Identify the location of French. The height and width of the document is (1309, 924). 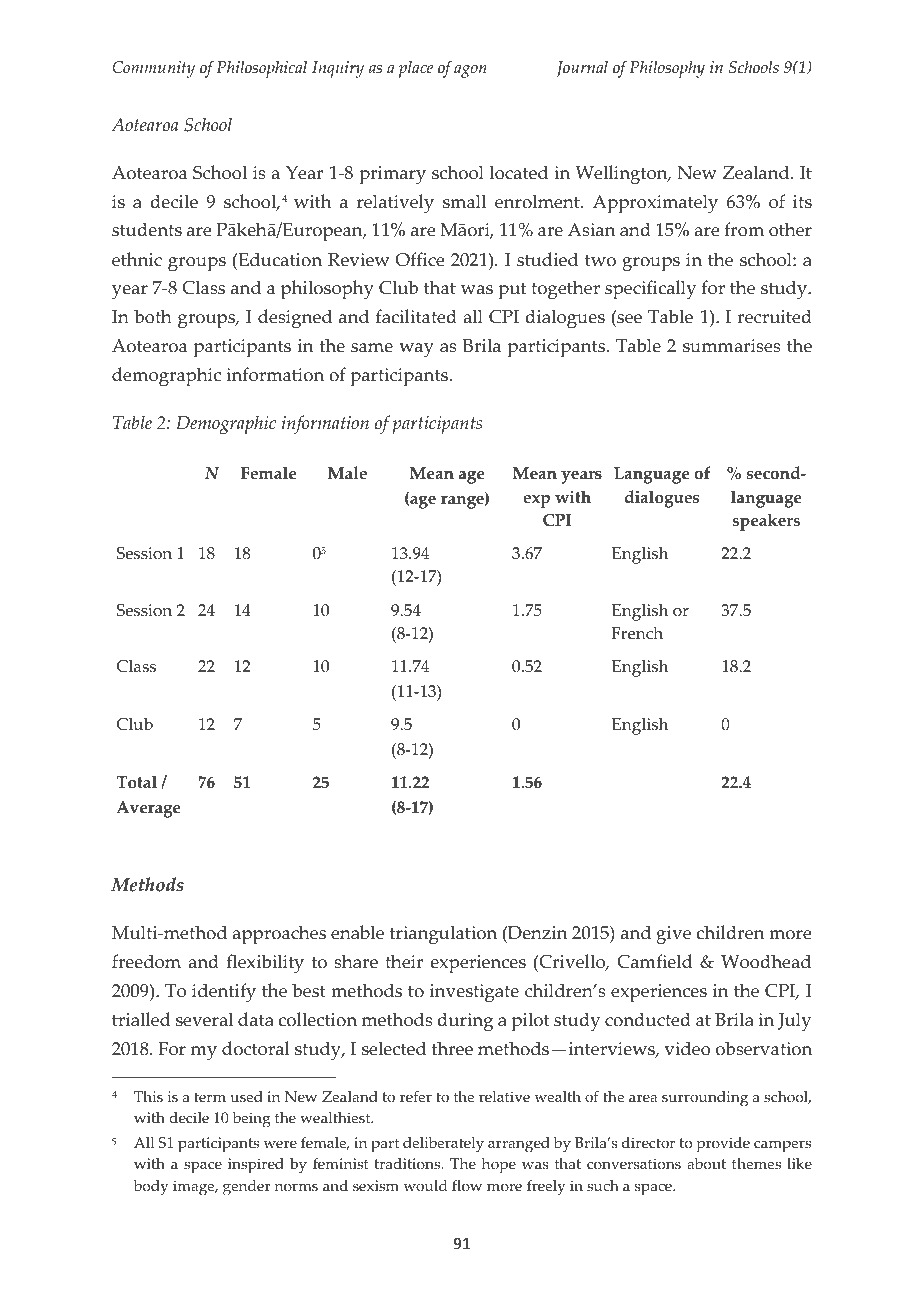
(637, 633).
